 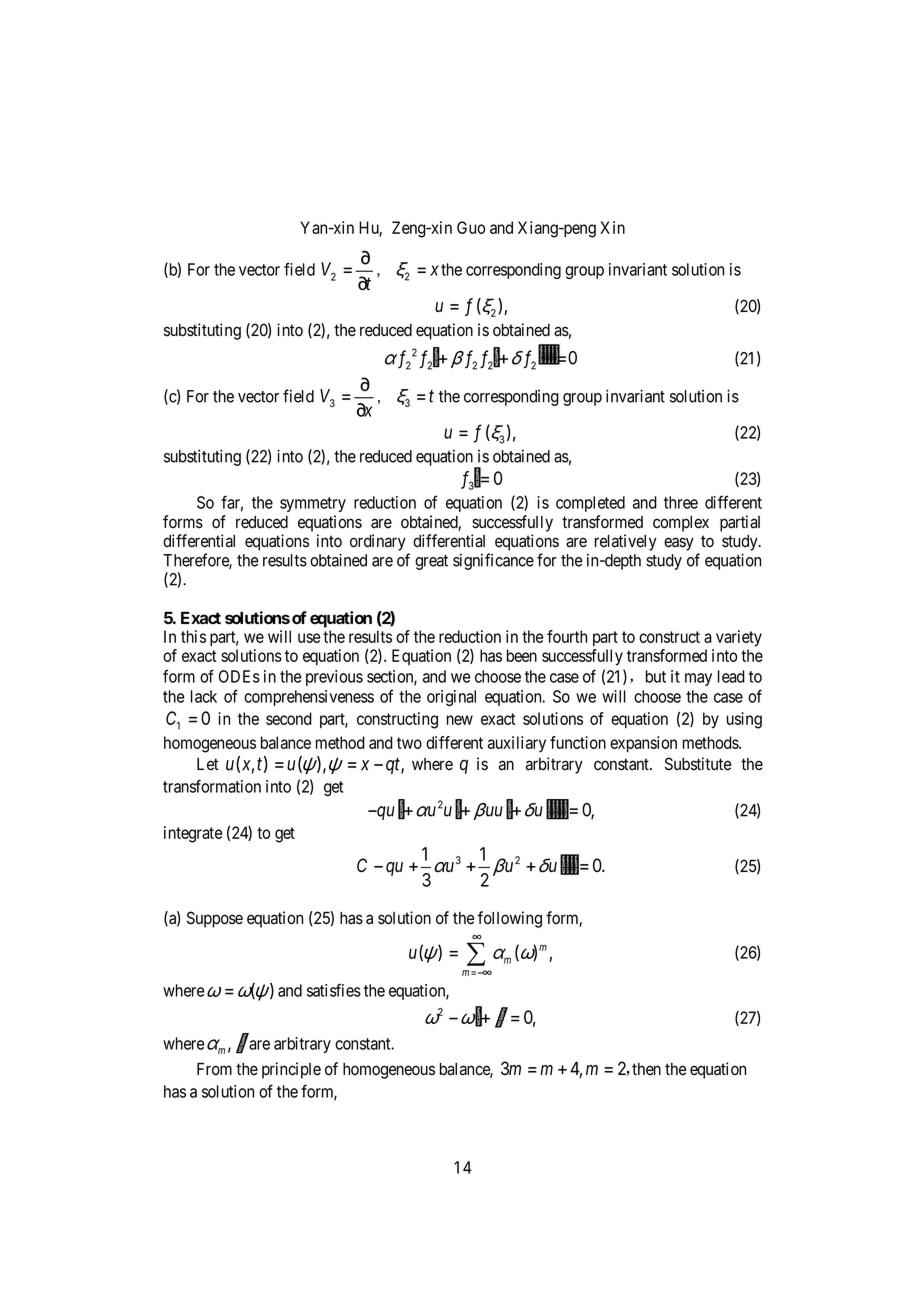 What do you see at coordinates (590, 504) in the image?
I see `completed` at bounding box center [590, 504].
